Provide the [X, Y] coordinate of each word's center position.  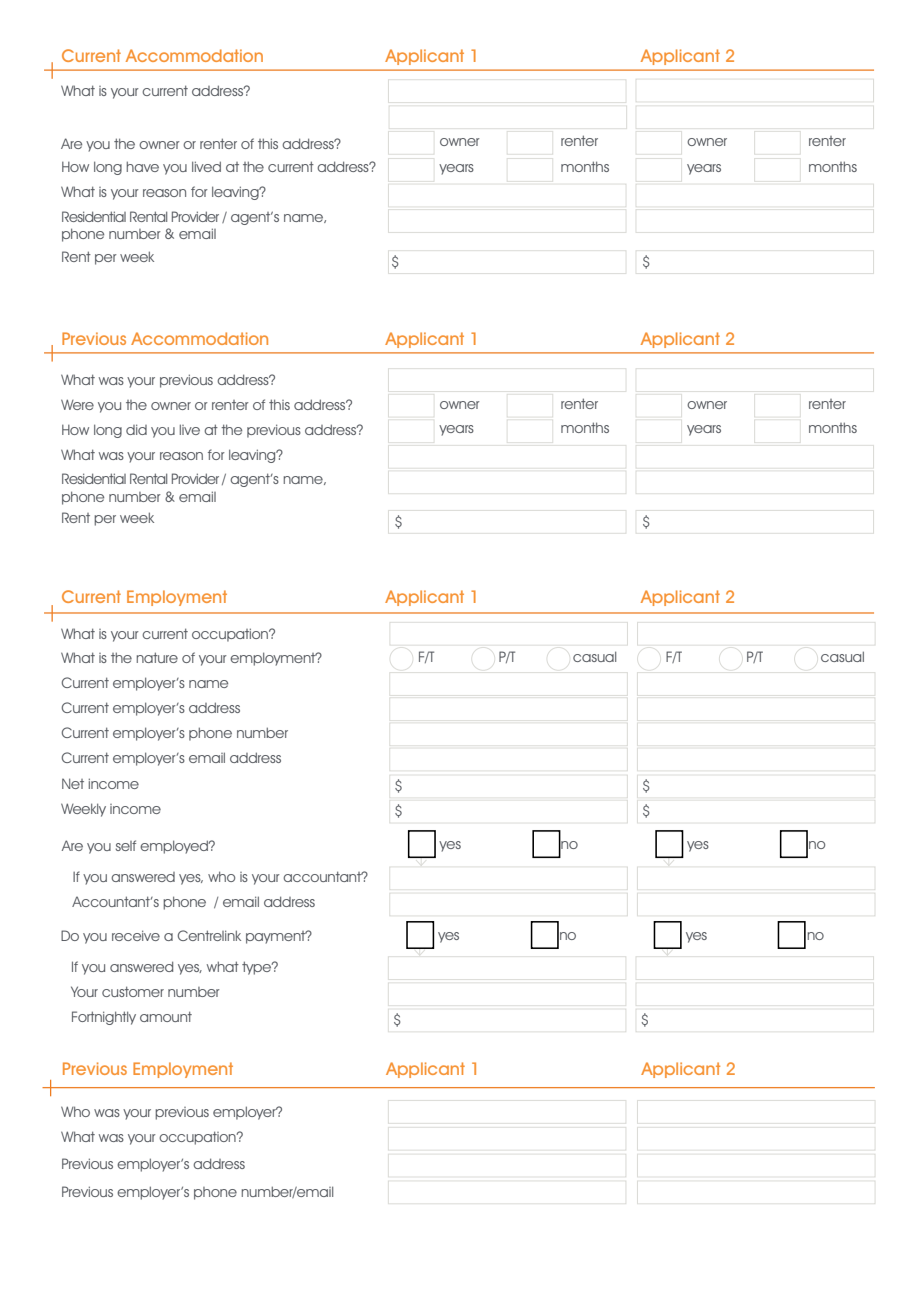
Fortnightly [104, 1018]
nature [157, 657]
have [142, 166]
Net [73, 783]
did [136, 429]
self [126, 845]
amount [166, 1016]
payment [277, 937]
